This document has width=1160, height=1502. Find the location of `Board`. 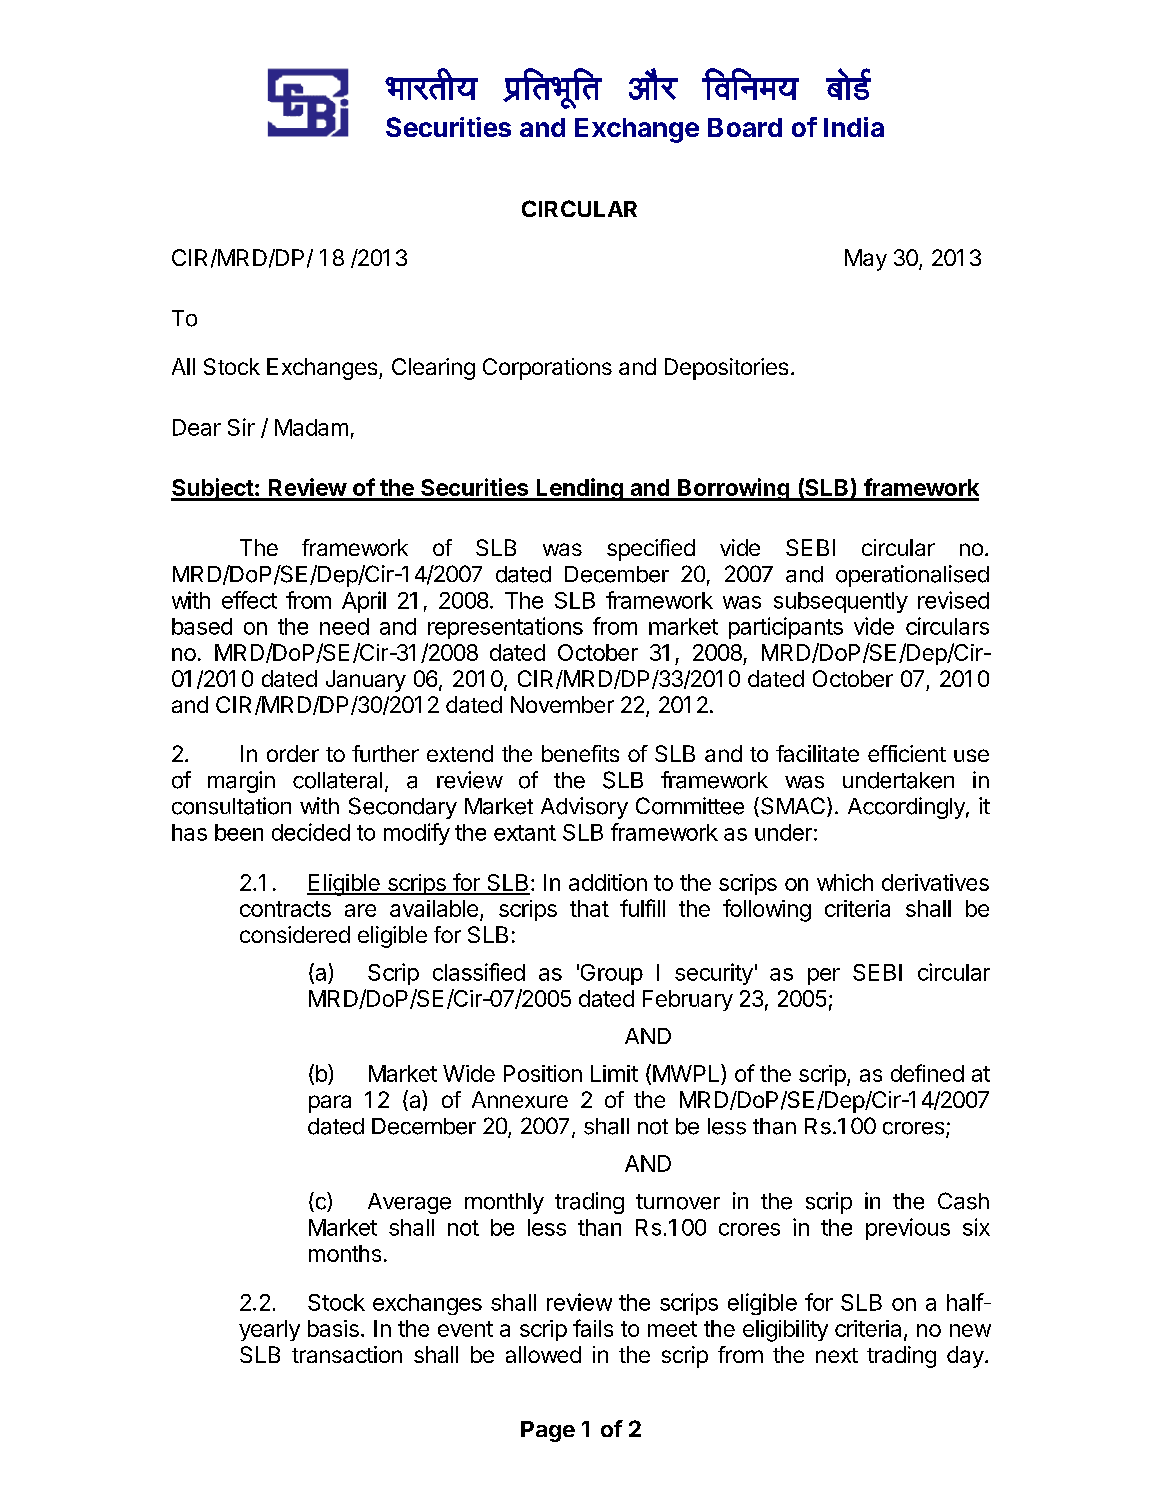

Board is located at coordinates (745, 127).
